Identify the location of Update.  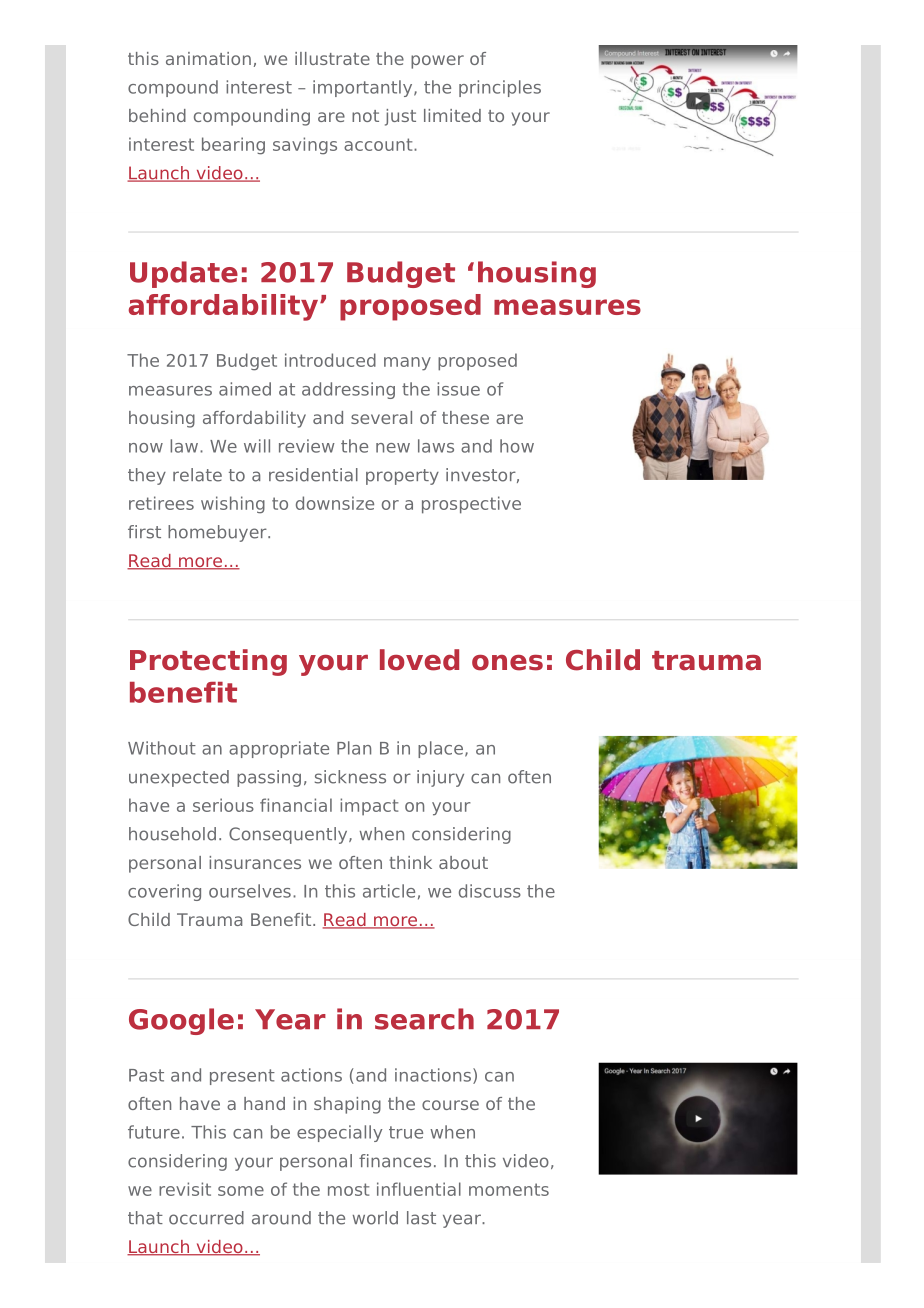
(184, 274).
